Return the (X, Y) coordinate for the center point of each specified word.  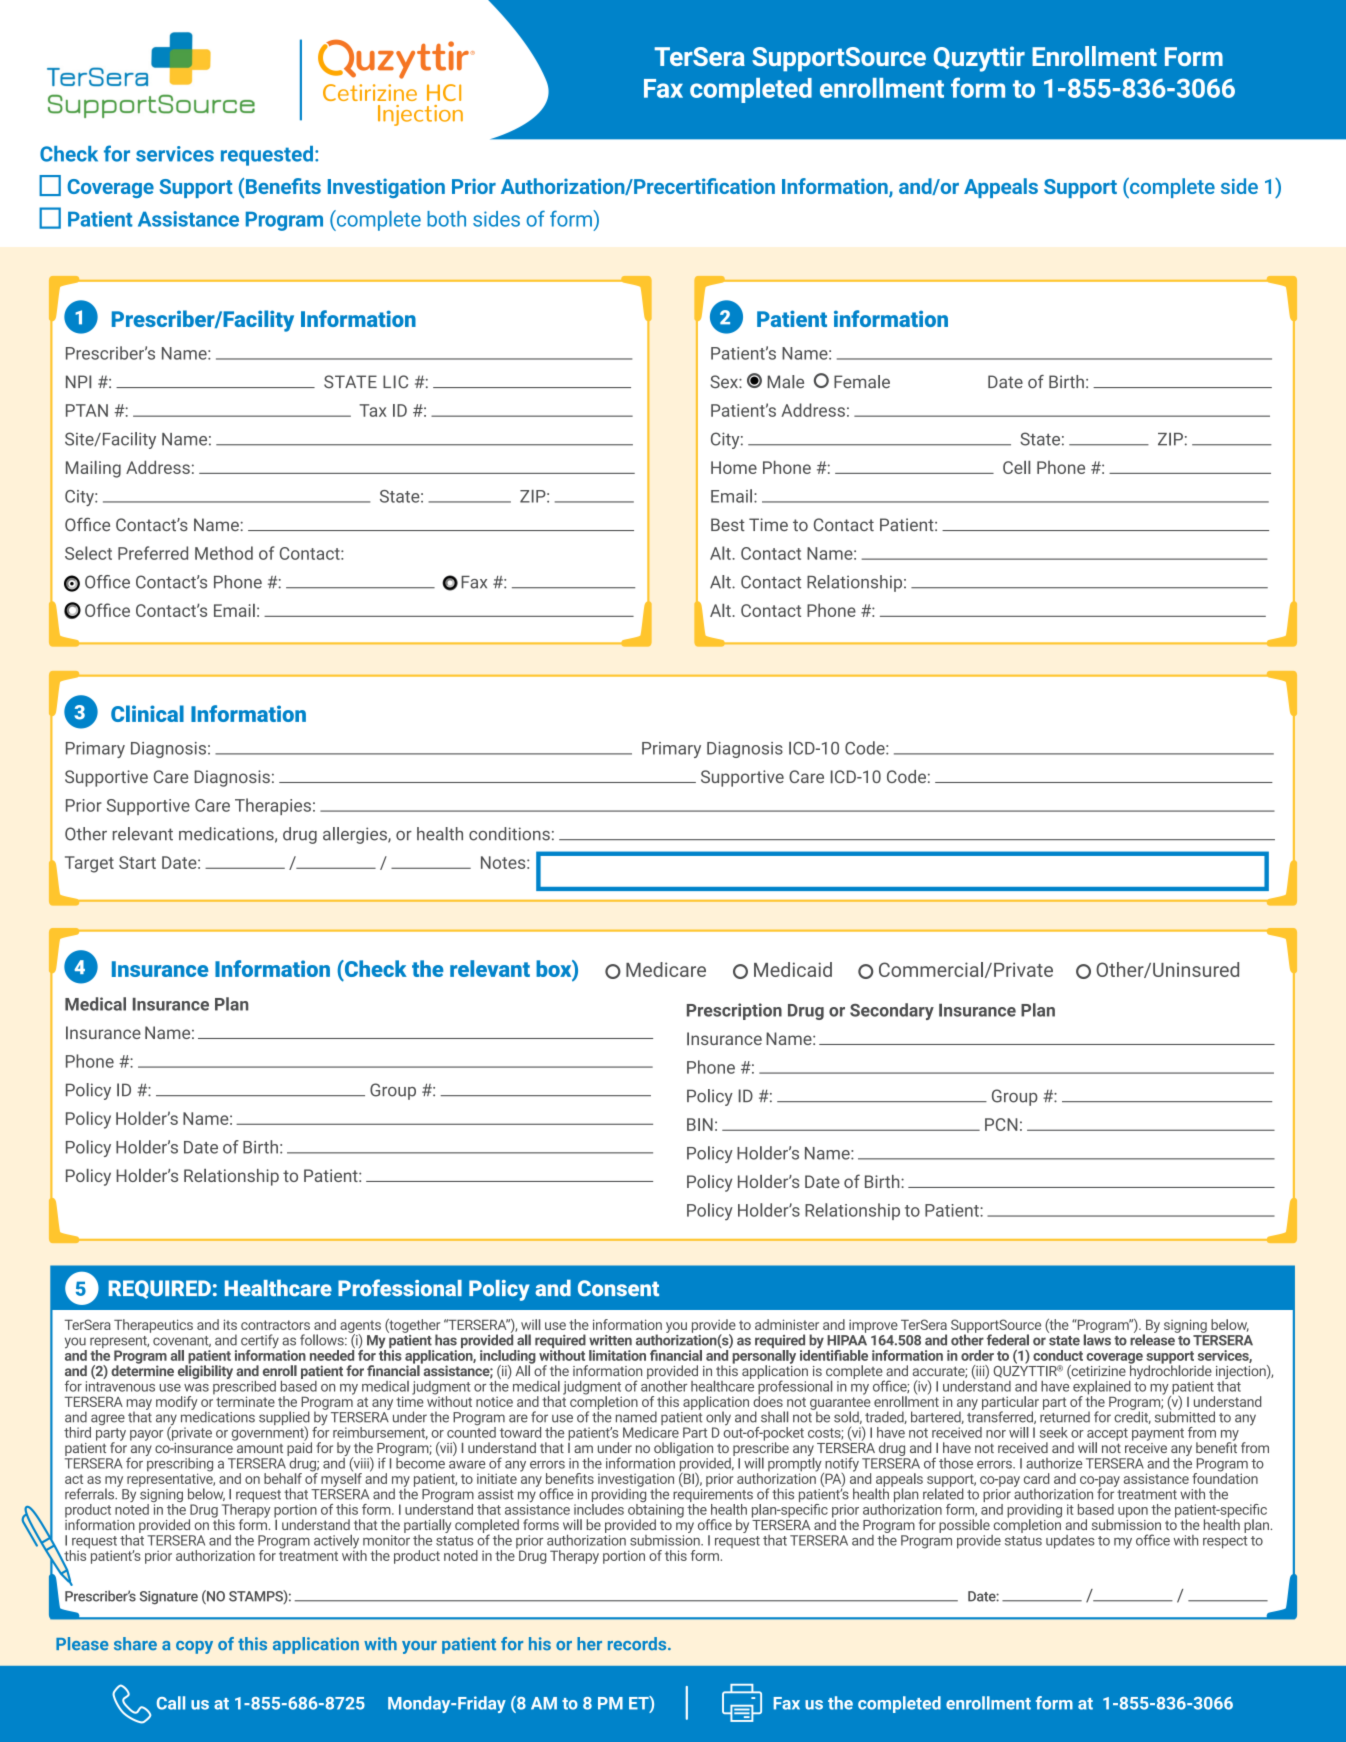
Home (734, 467)
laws (1097, 1339)
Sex (725, 382)
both (446, 219)
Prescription (734, 1011)
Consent (618, 1288)
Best (728, 524)
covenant (182, 1341)
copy (194, 1647)
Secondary (892, 1011)
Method (224, 553)
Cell (1016, 467)
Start (137, 862)
